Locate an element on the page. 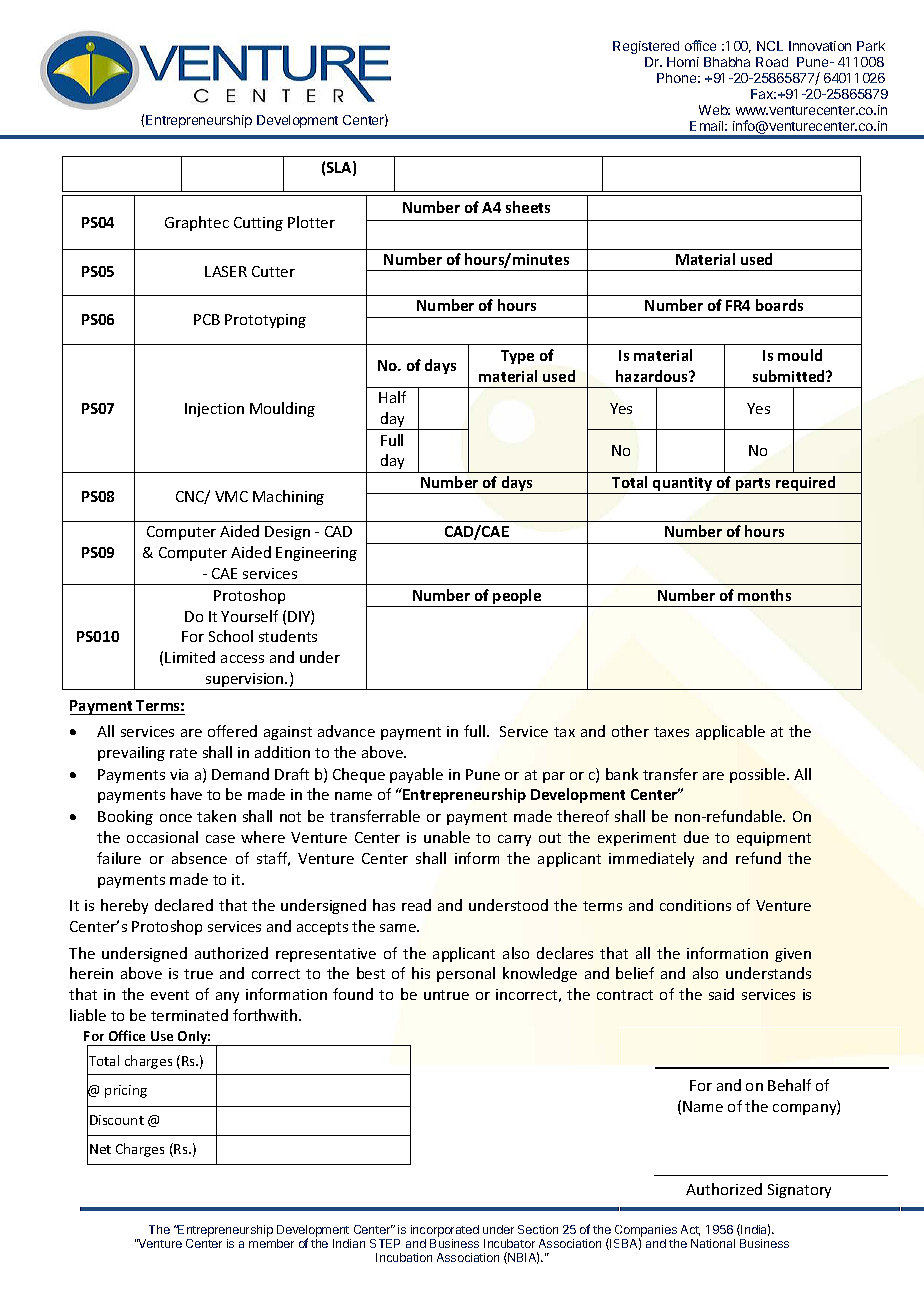  Type is located at coordinates (517, 357).
